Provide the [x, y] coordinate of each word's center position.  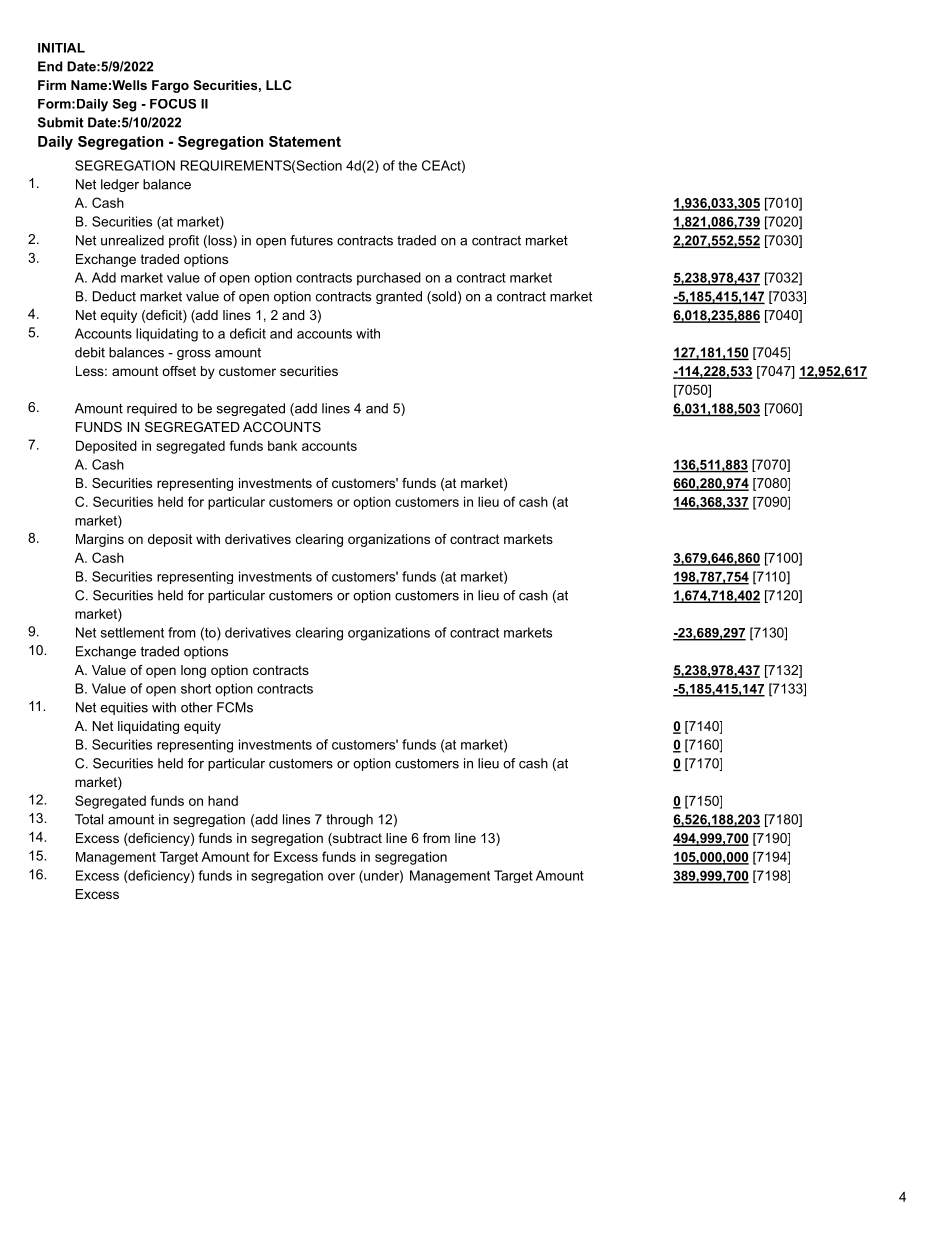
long [193, 671]
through [349, 820]
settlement [132, 632]
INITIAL [61, 48]
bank [282, 445]
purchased [389, 279]
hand [223, 800]
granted [399, 297]
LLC [278, 85]
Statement [305, 141]
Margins [100, 540]
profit [184, 241]
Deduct [114, 296]
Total [89, 819]
